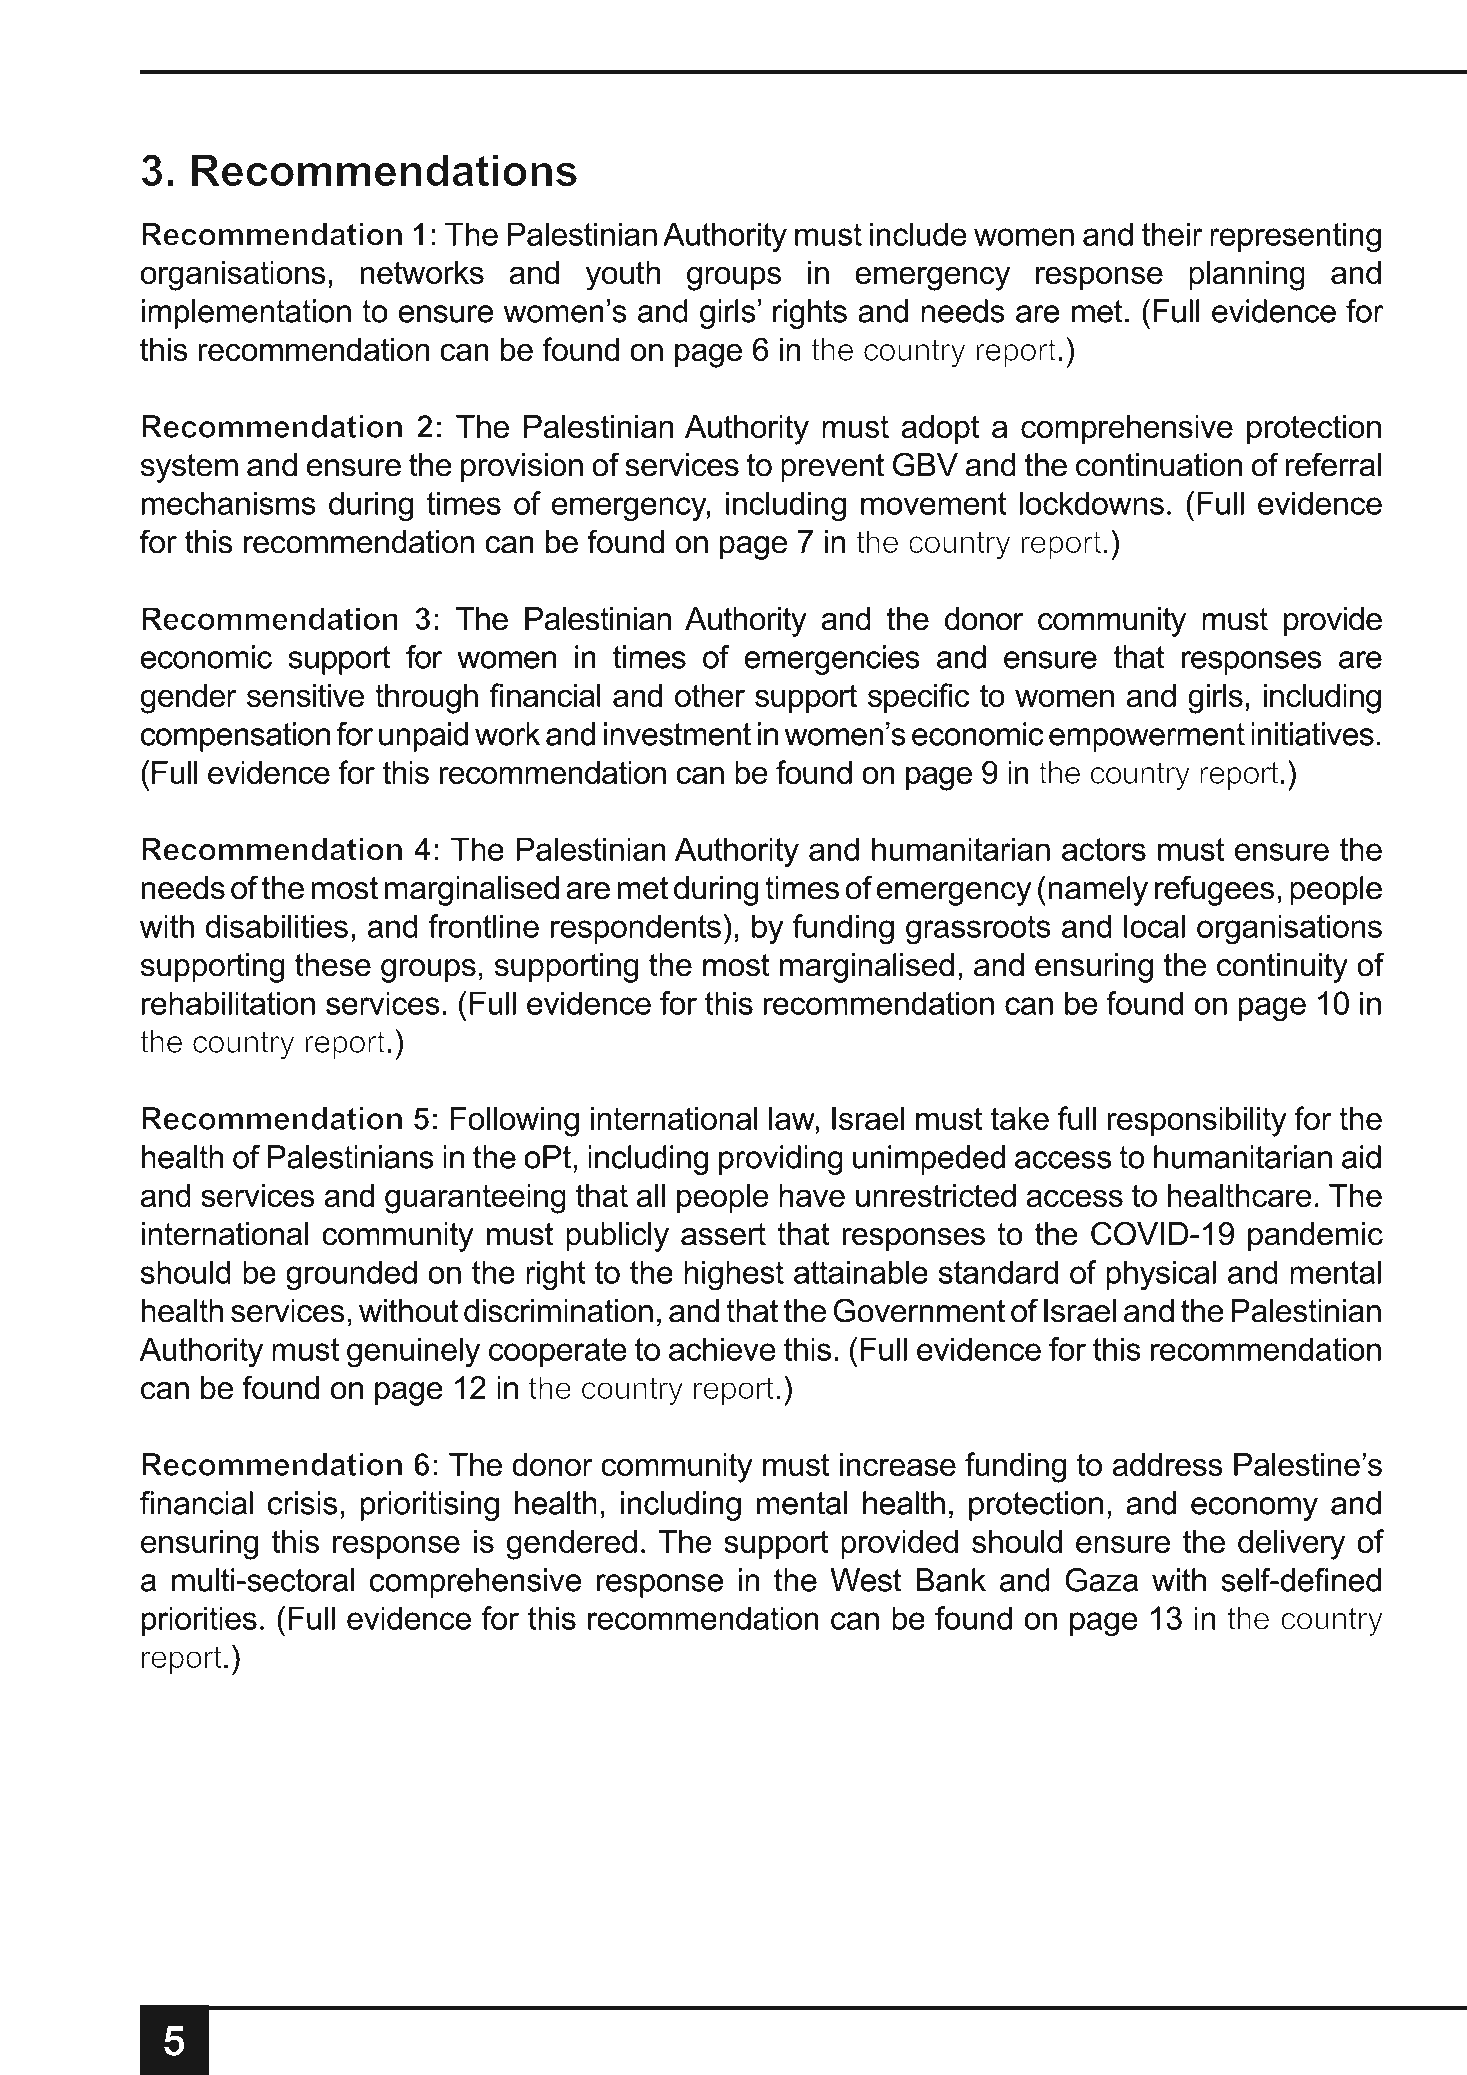 The image size is (1467, 2075). What do you see at coordinates (1101, 1580) in the screenshot?
I see `Gaza` at bounding box center [1101, 1580].
